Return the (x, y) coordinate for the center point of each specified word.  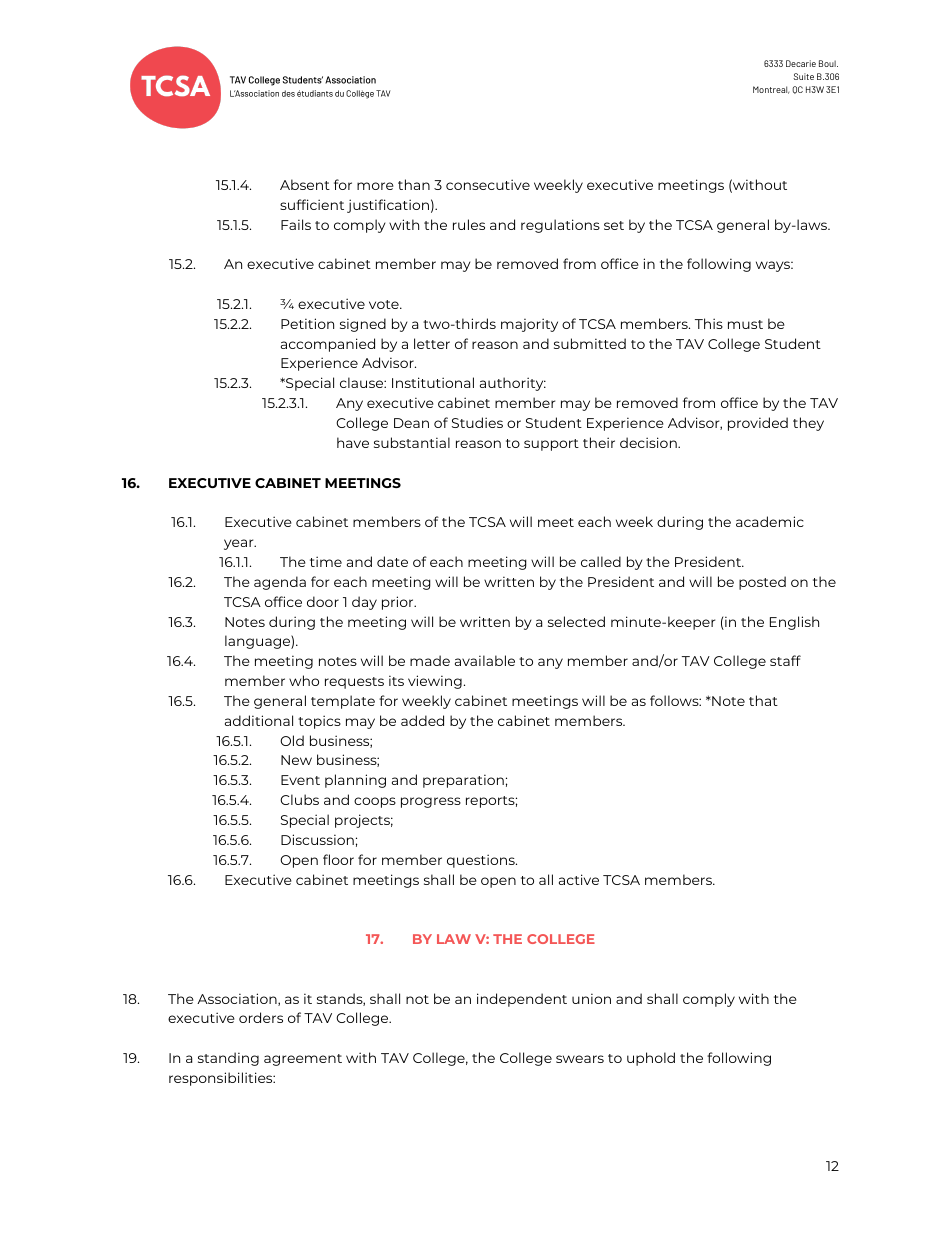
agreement (303, 1060)
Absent (305, 184)
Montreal (771, 90)
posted (762, 583)
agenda (280, 583)
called (601, 561)
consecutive (488, 184)
